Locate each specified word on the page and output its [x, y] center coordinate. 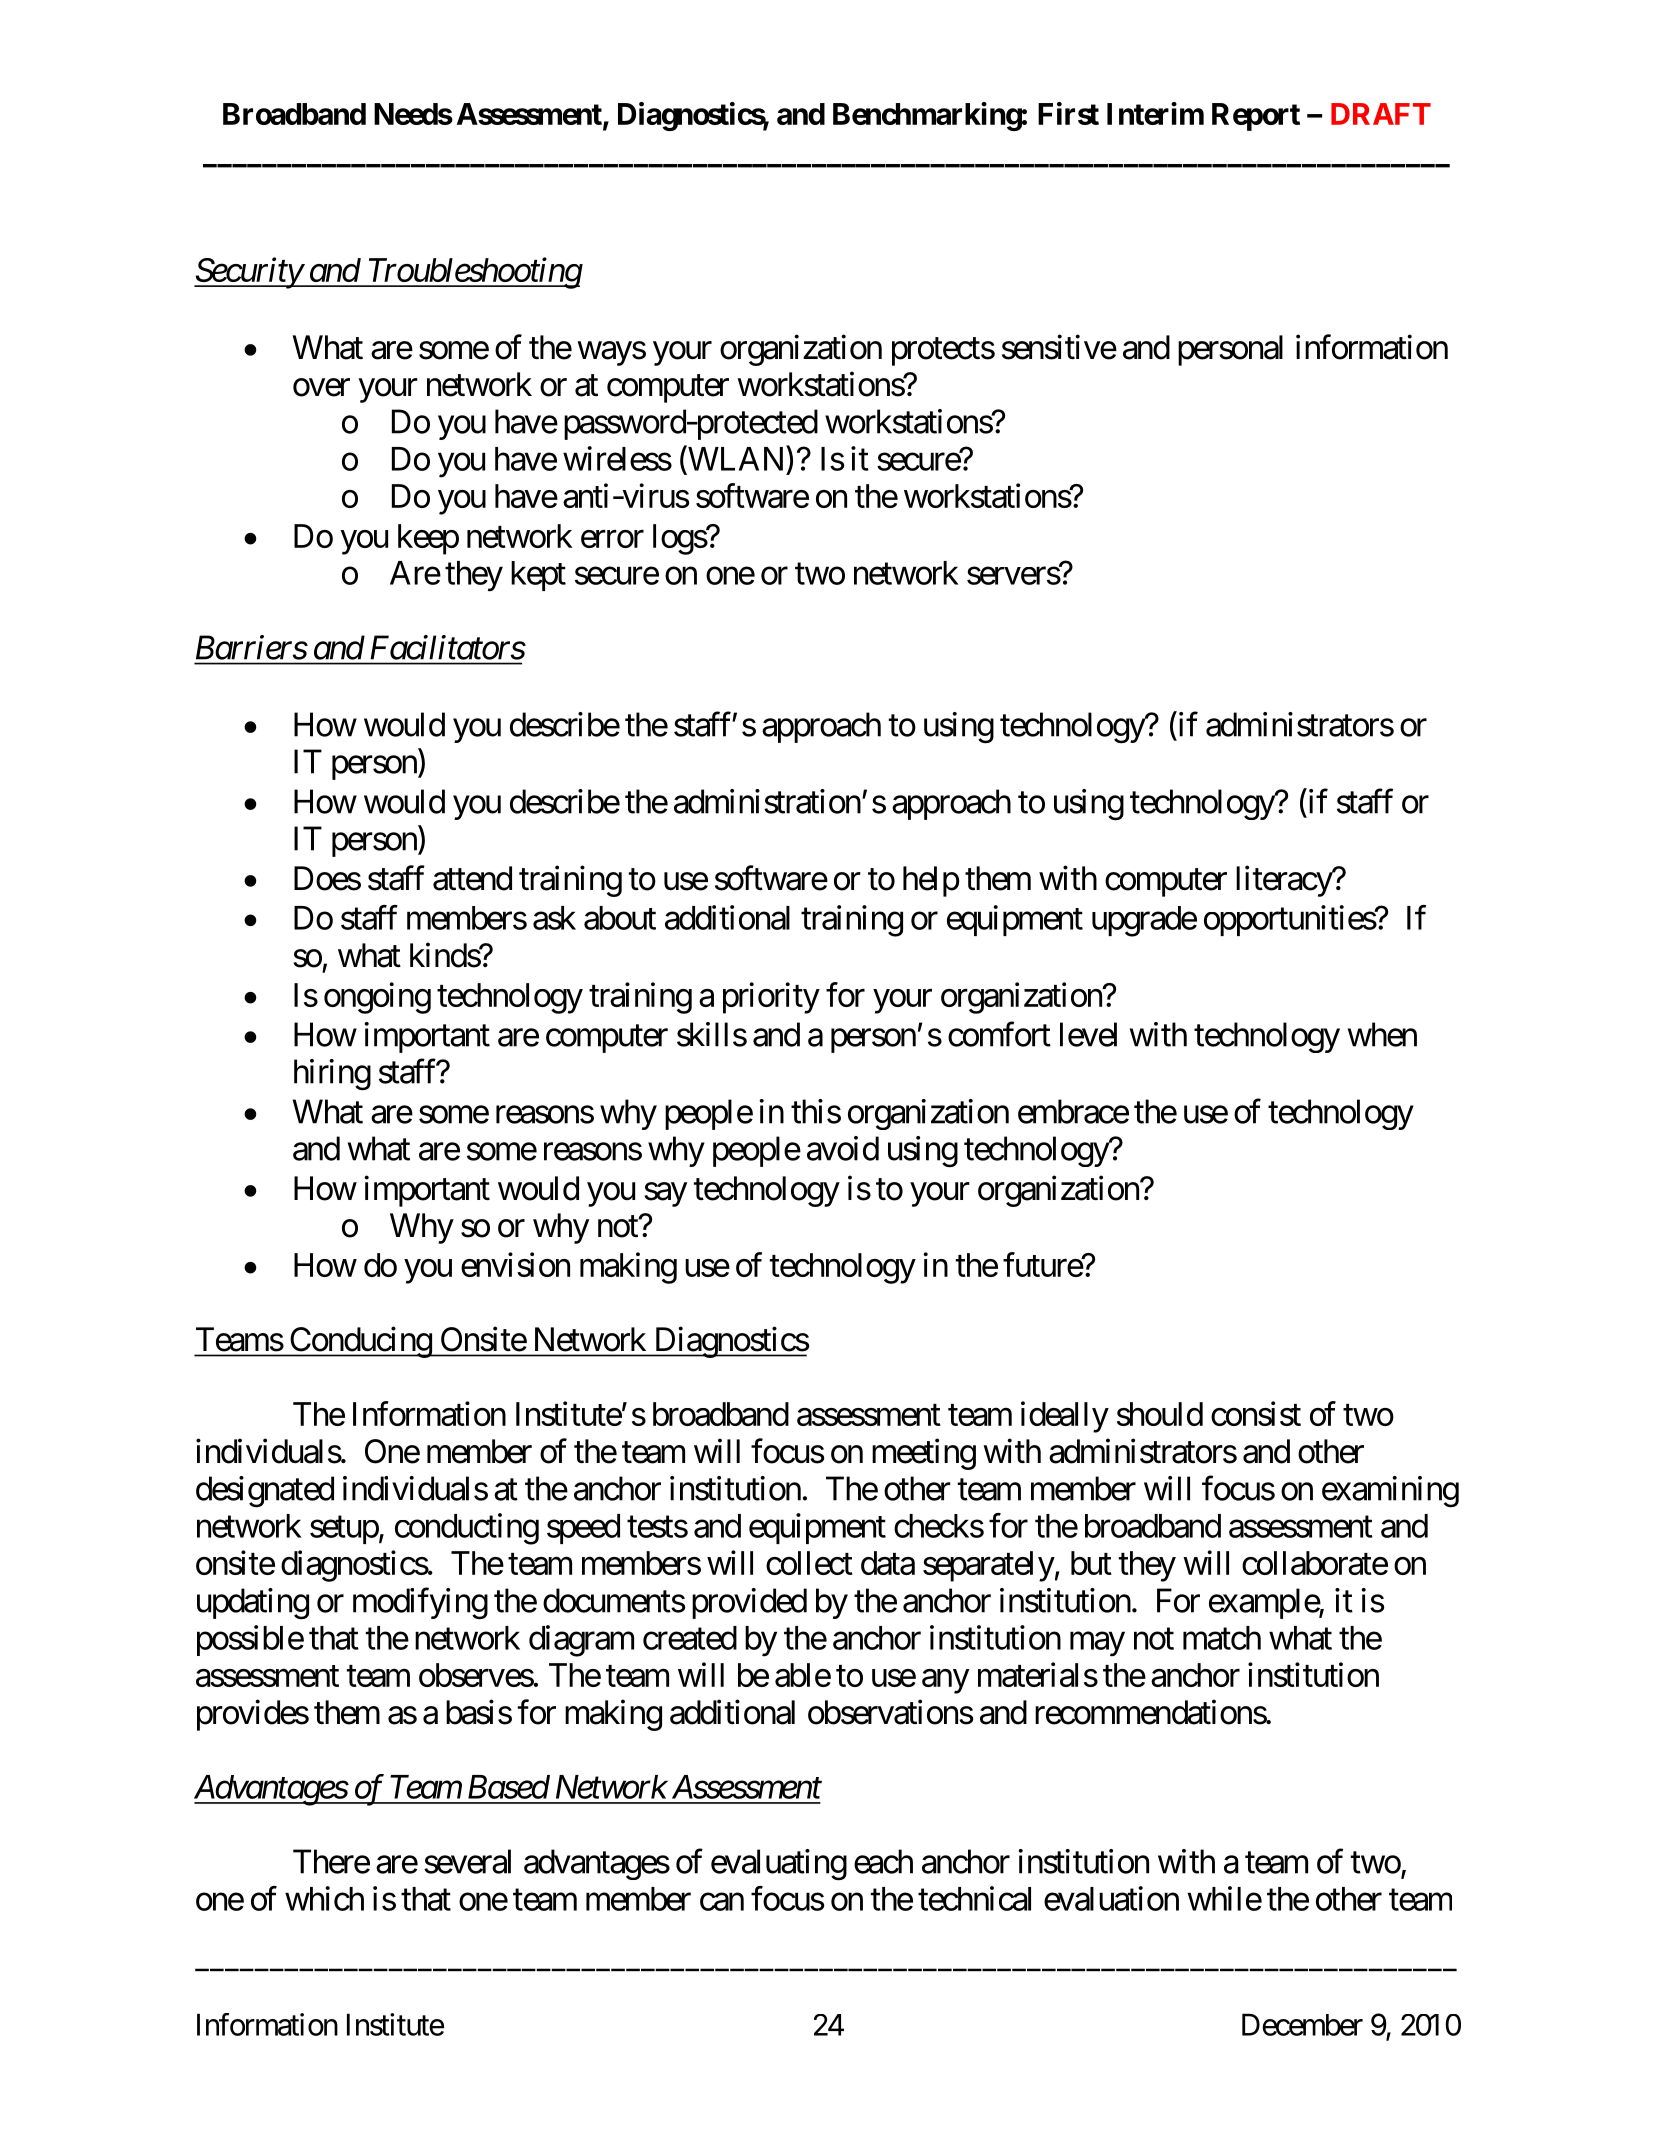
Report [1256, 117]
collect [809, 1563]
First [1068, 113]
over [321, 388]
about [620, 918]
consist [1256, 1413]
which [324, 1898]
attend [472, 878]
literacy [1284, 881]
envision [515, 1264]
